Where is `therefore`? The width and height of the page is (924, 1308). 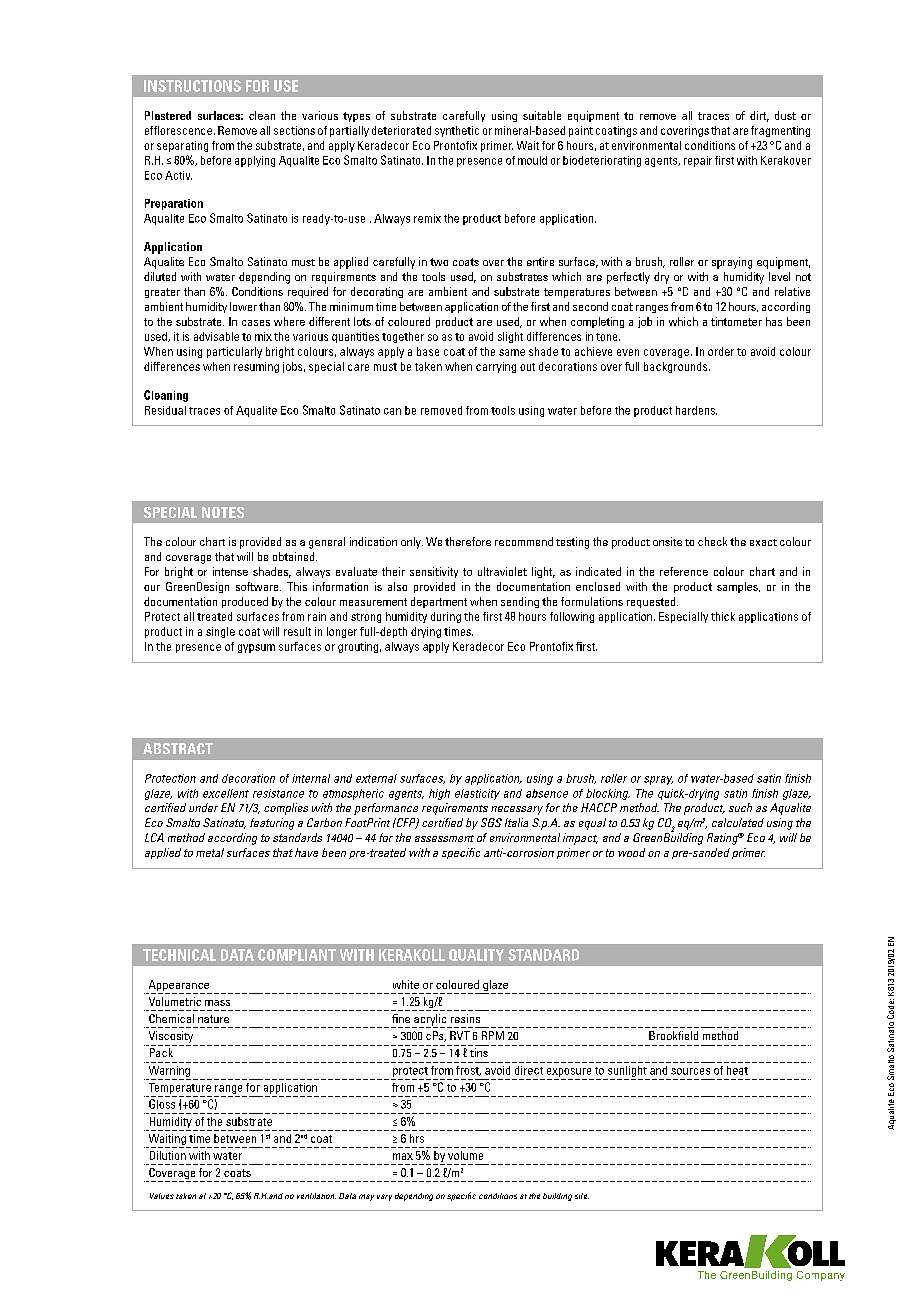 therefore is located at coordinates (468, 541).
